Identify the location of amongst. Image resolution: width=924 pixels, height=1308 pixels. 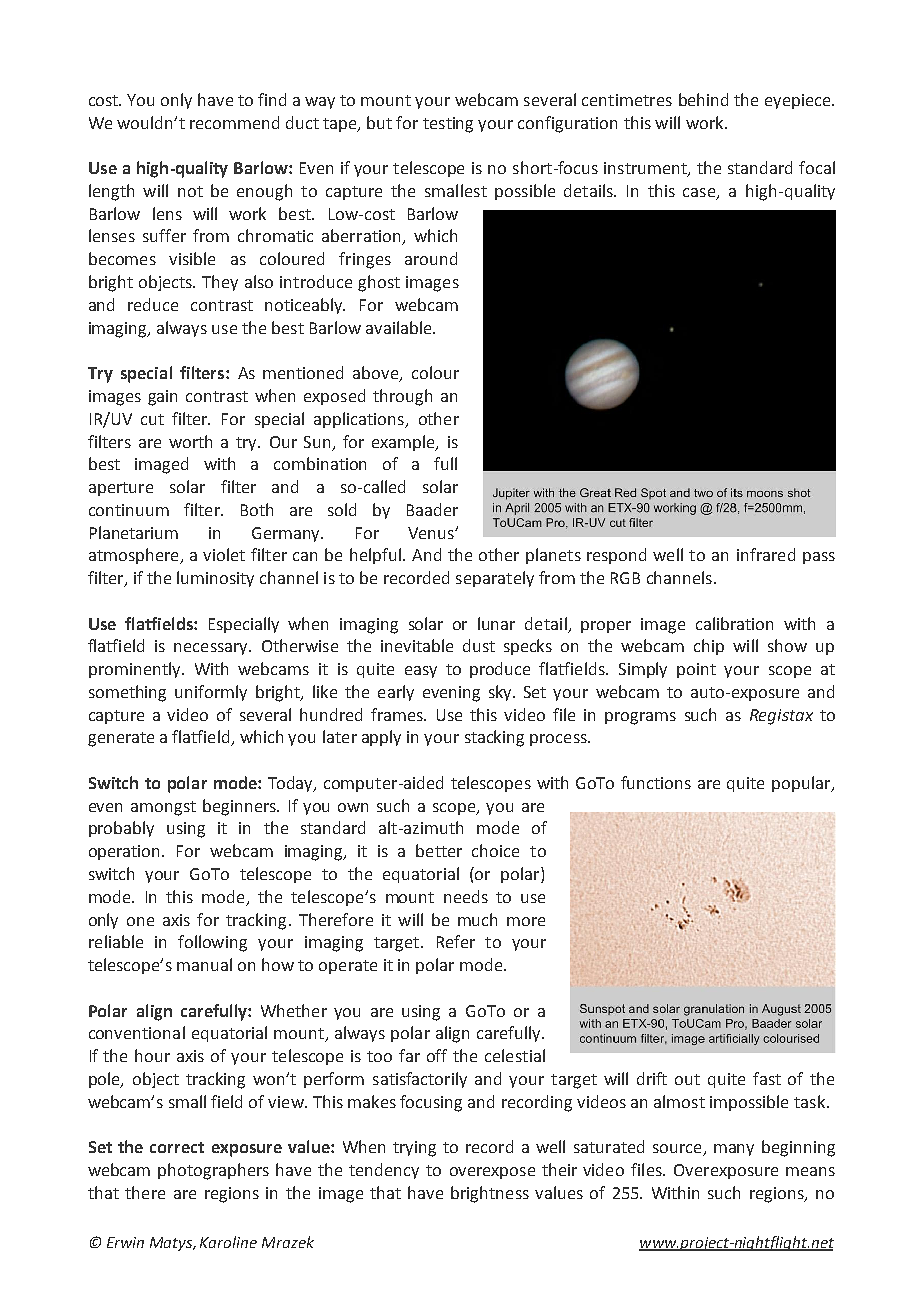
(163, 808).
